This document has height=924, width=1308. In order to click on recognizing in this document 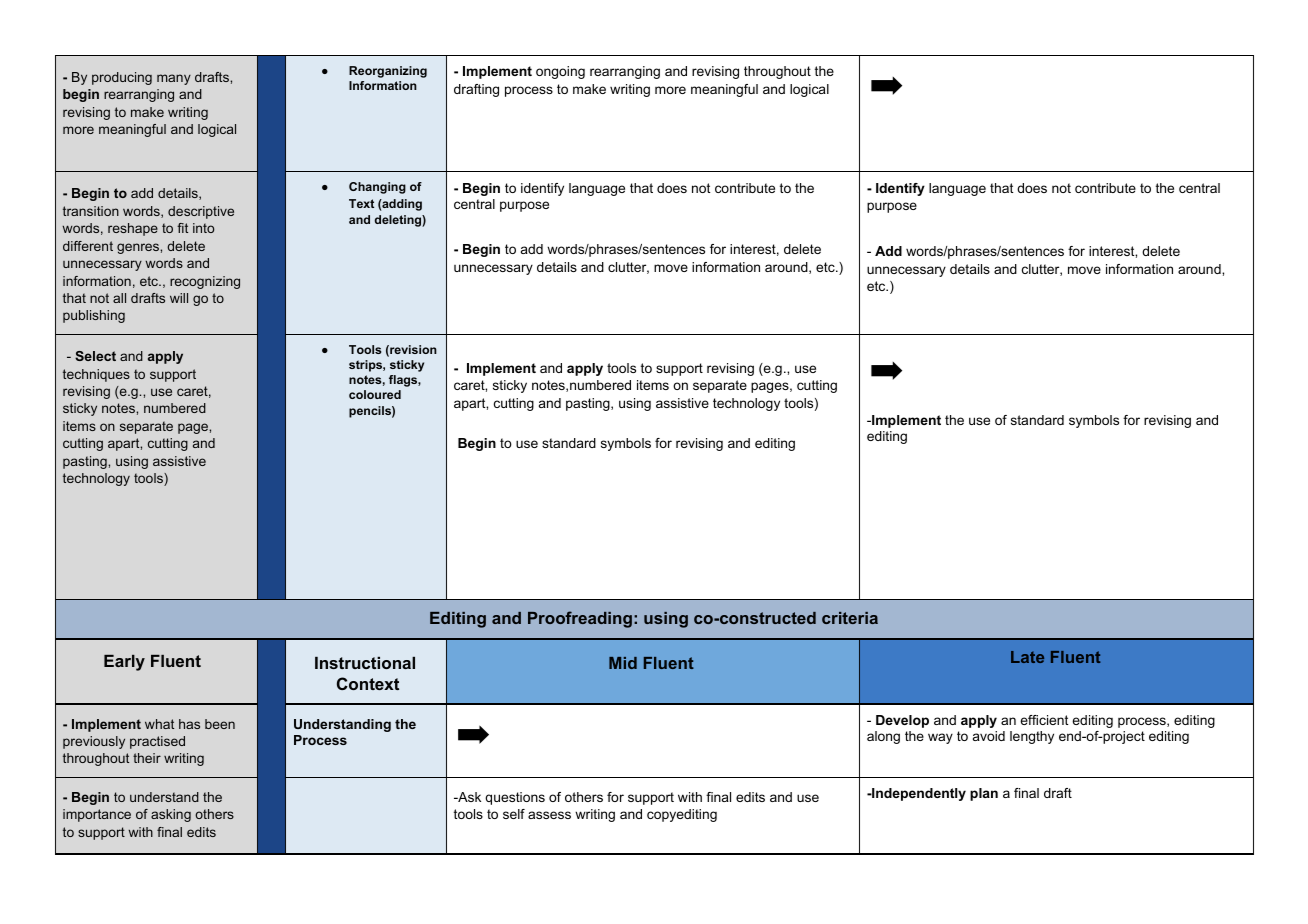, I will do `click(205, 282)`.
